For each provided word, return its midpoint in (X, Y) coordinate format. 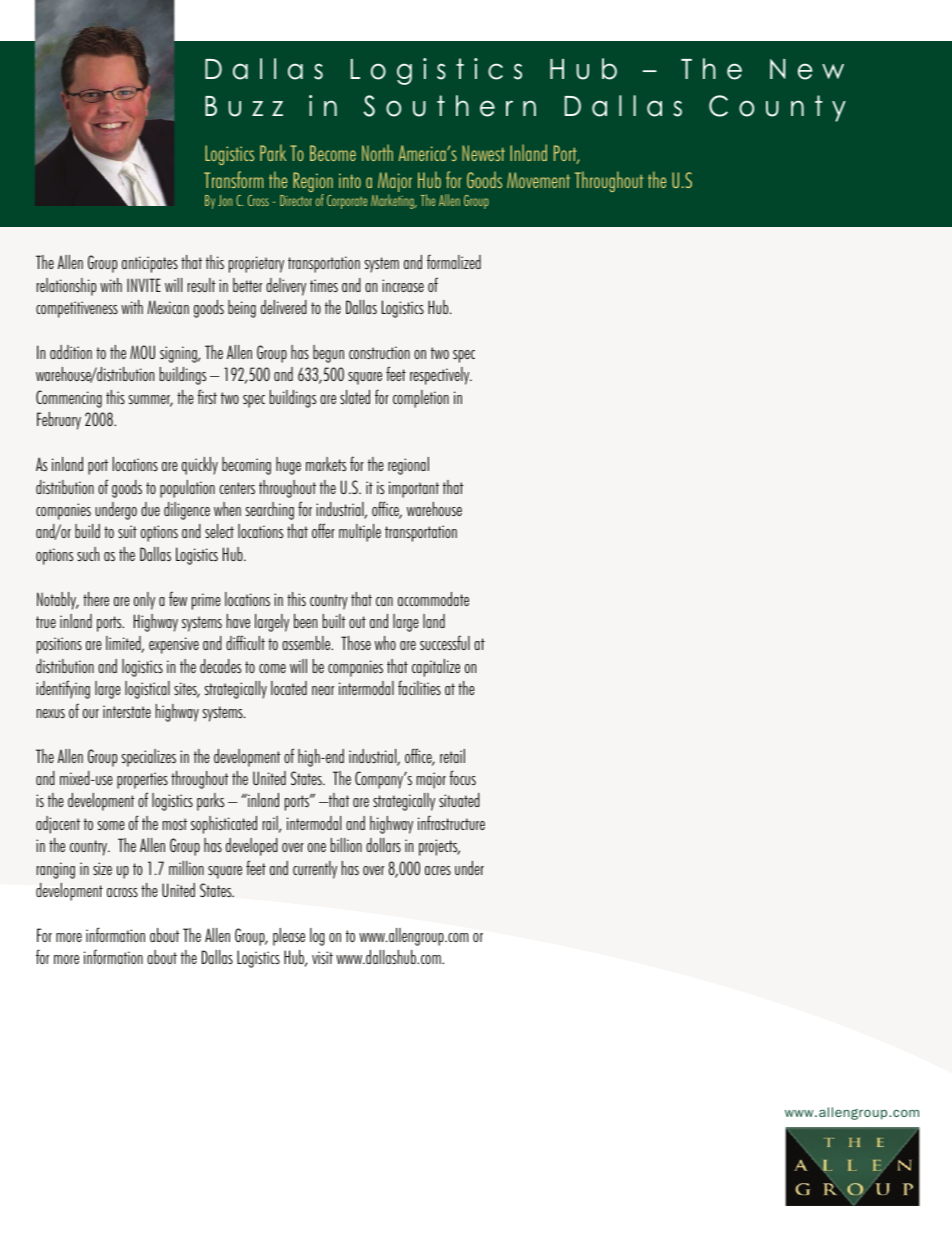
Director (296, 200)
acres (438, 870)
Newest (483, 153)
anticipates (150, 264)
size (102, 868)
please (289, 937)
